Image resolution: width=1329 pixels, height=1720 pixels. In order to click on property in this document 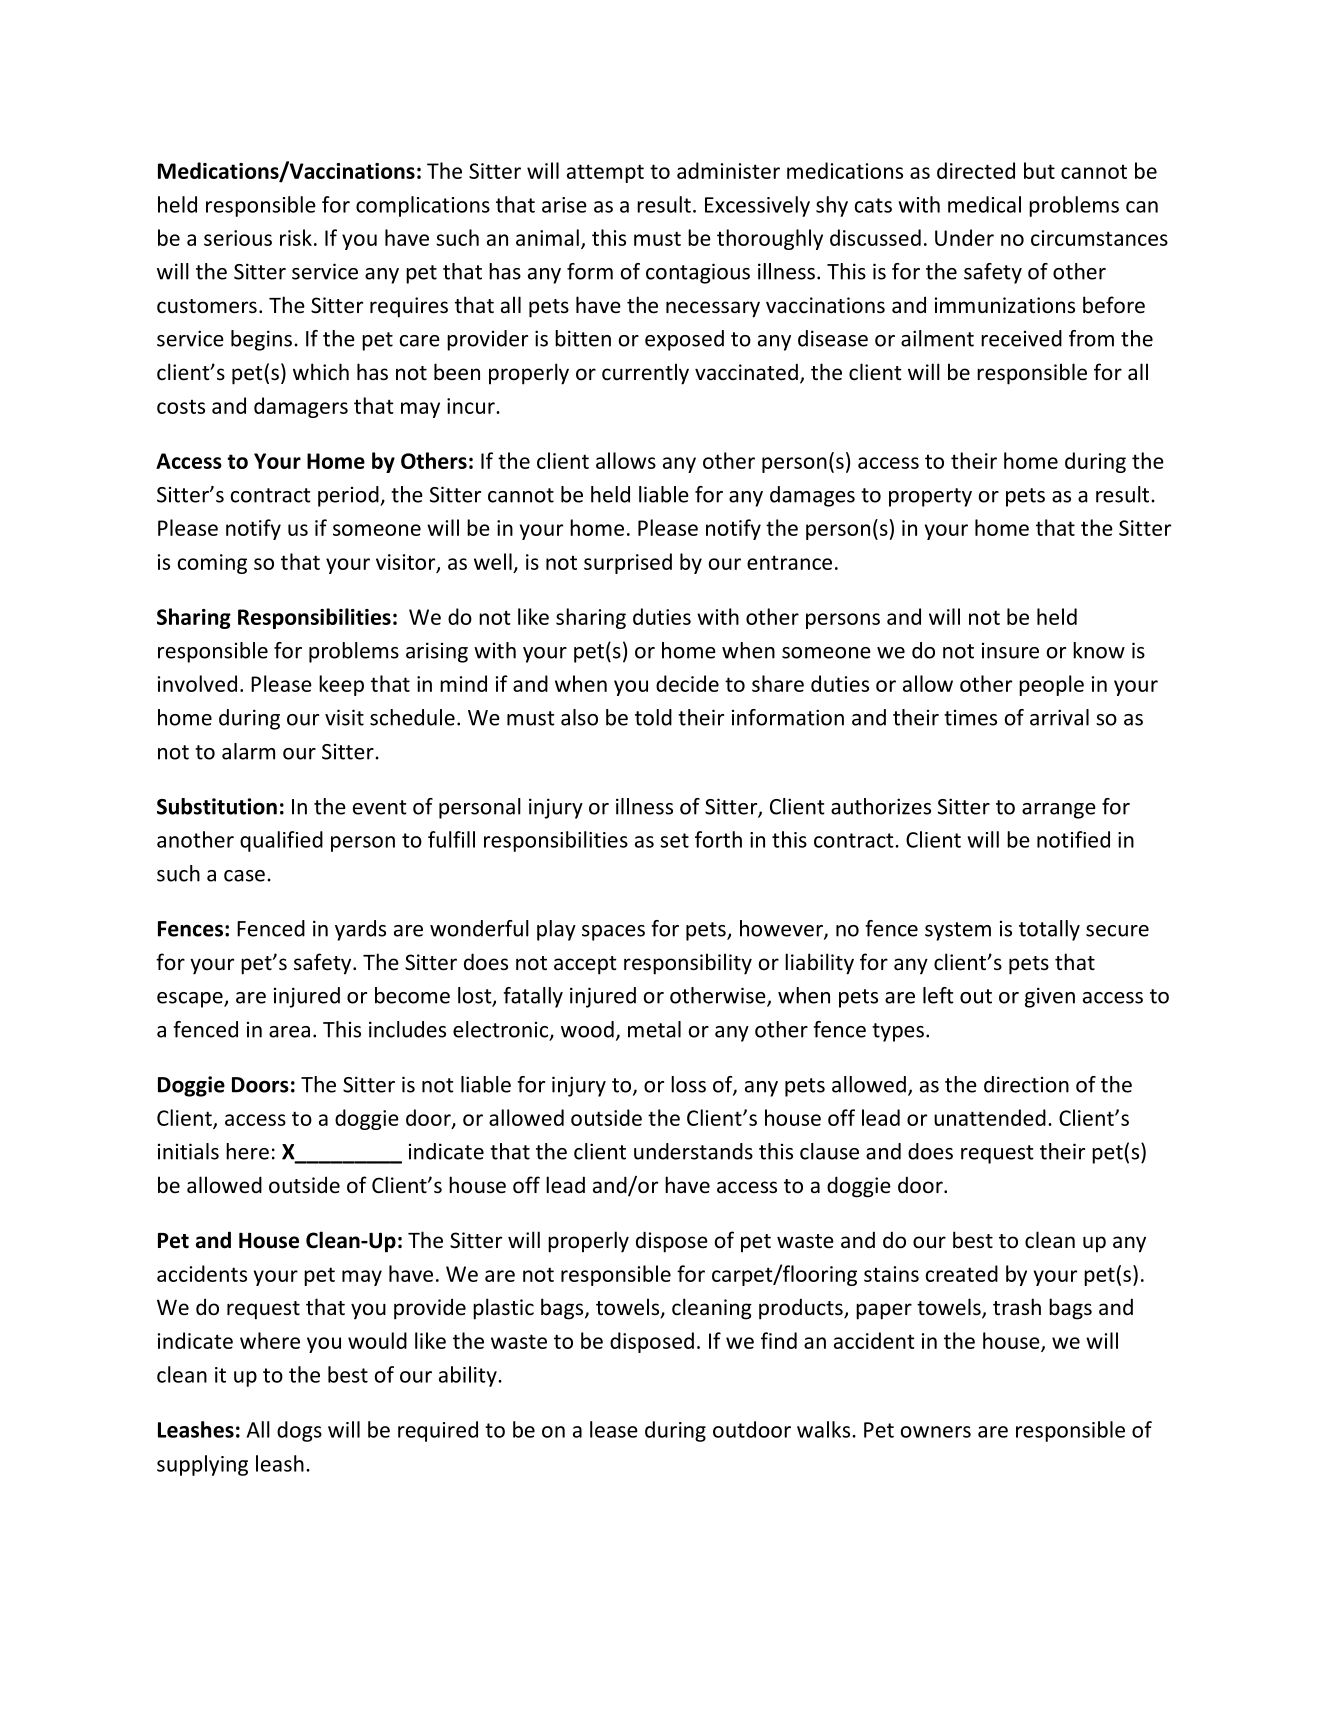, I will do `click(930, 497)`.
